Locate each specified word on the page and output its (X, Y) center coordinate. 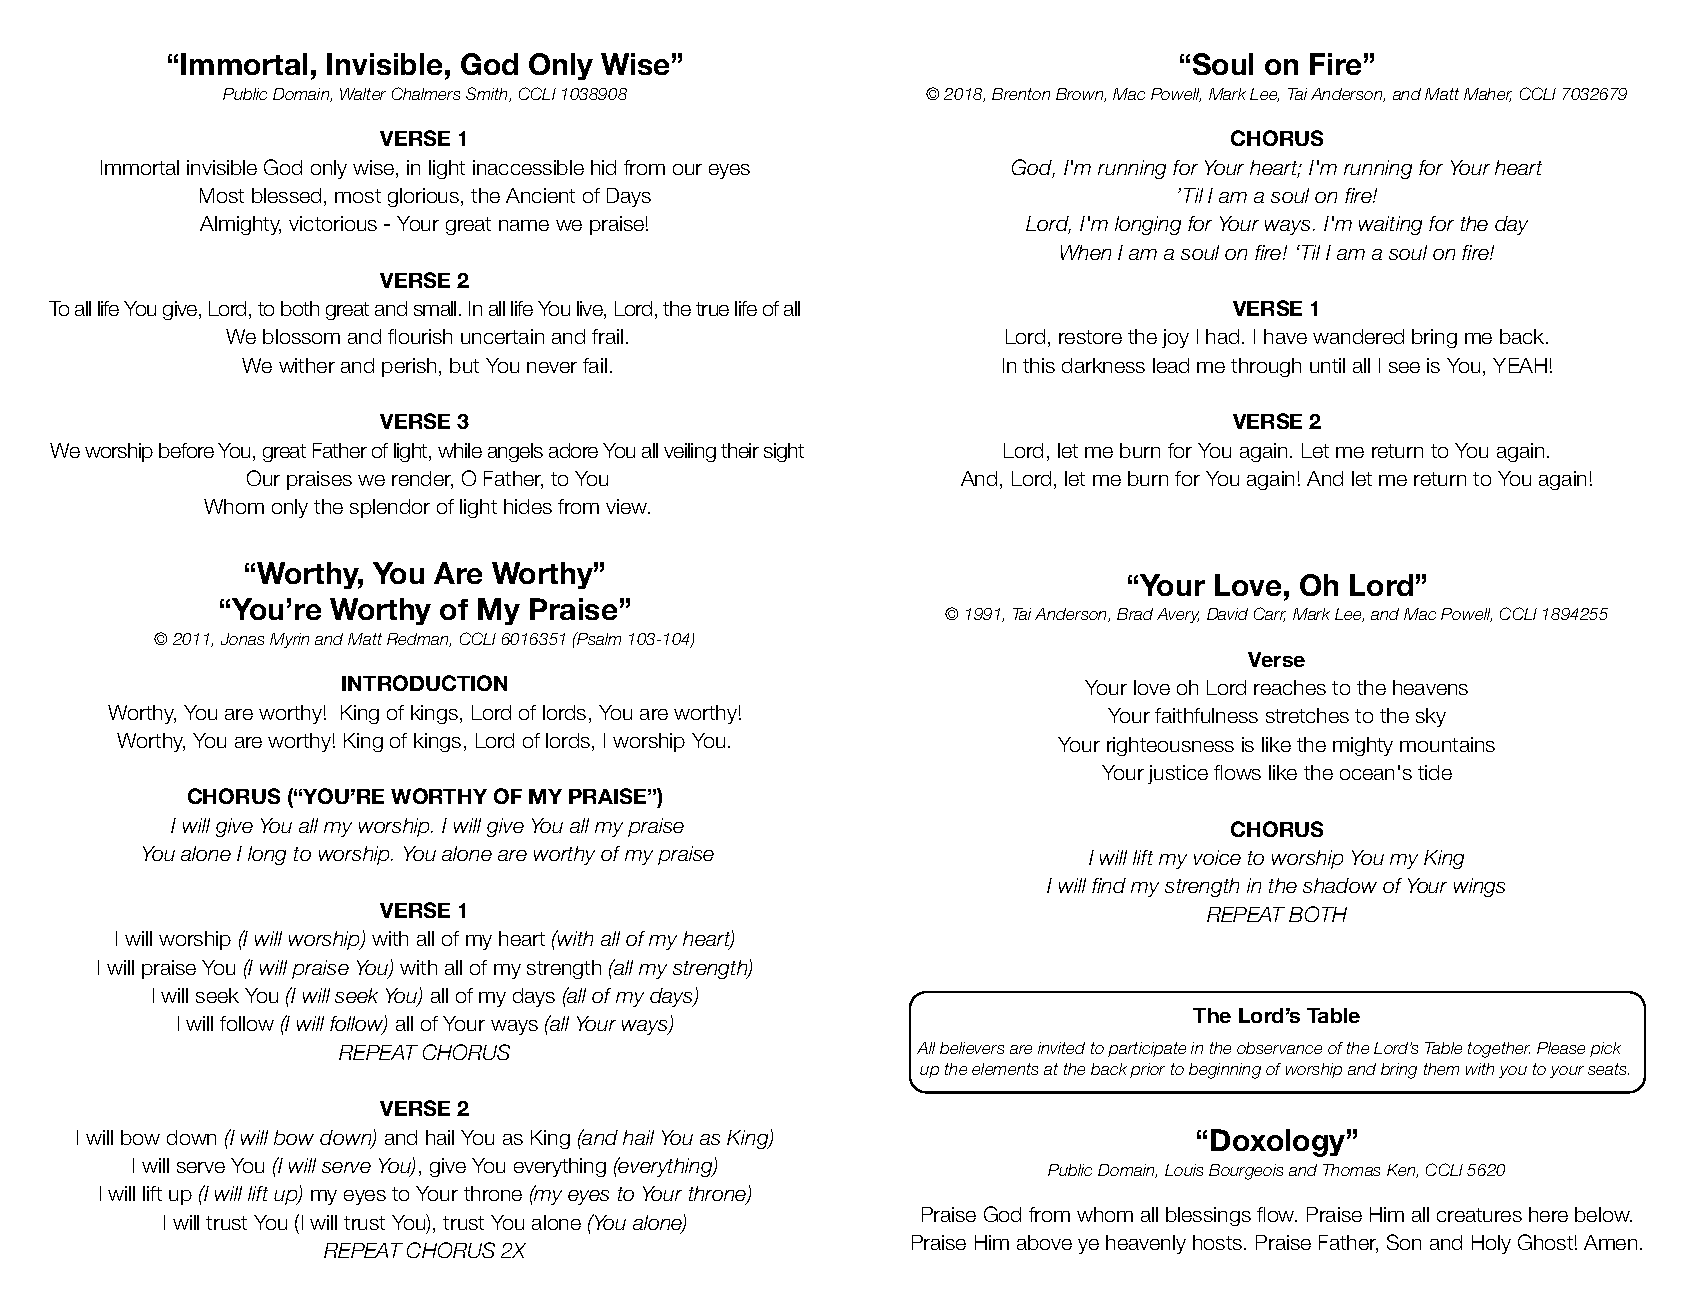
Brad (1135, 614)
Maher (1488, 95)
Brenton (1021, 94)
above (1044, 1242)
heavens (1430, 687)
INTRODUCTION (424, 683)
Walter (363, 94)
